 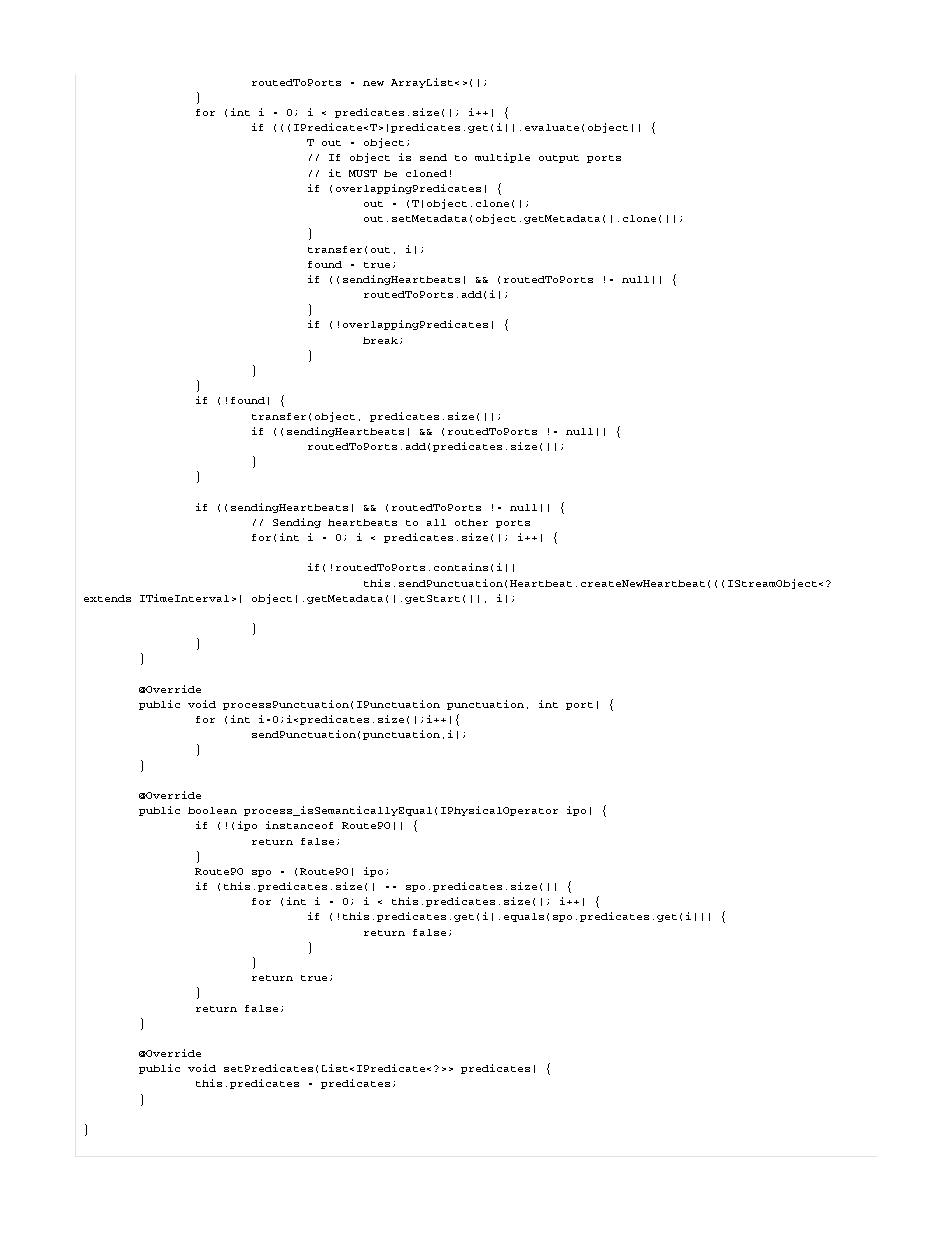 What do you see at coordinates (212, 810) in the screenshot?
I see `boolean` at bounding box center [212, 810].
